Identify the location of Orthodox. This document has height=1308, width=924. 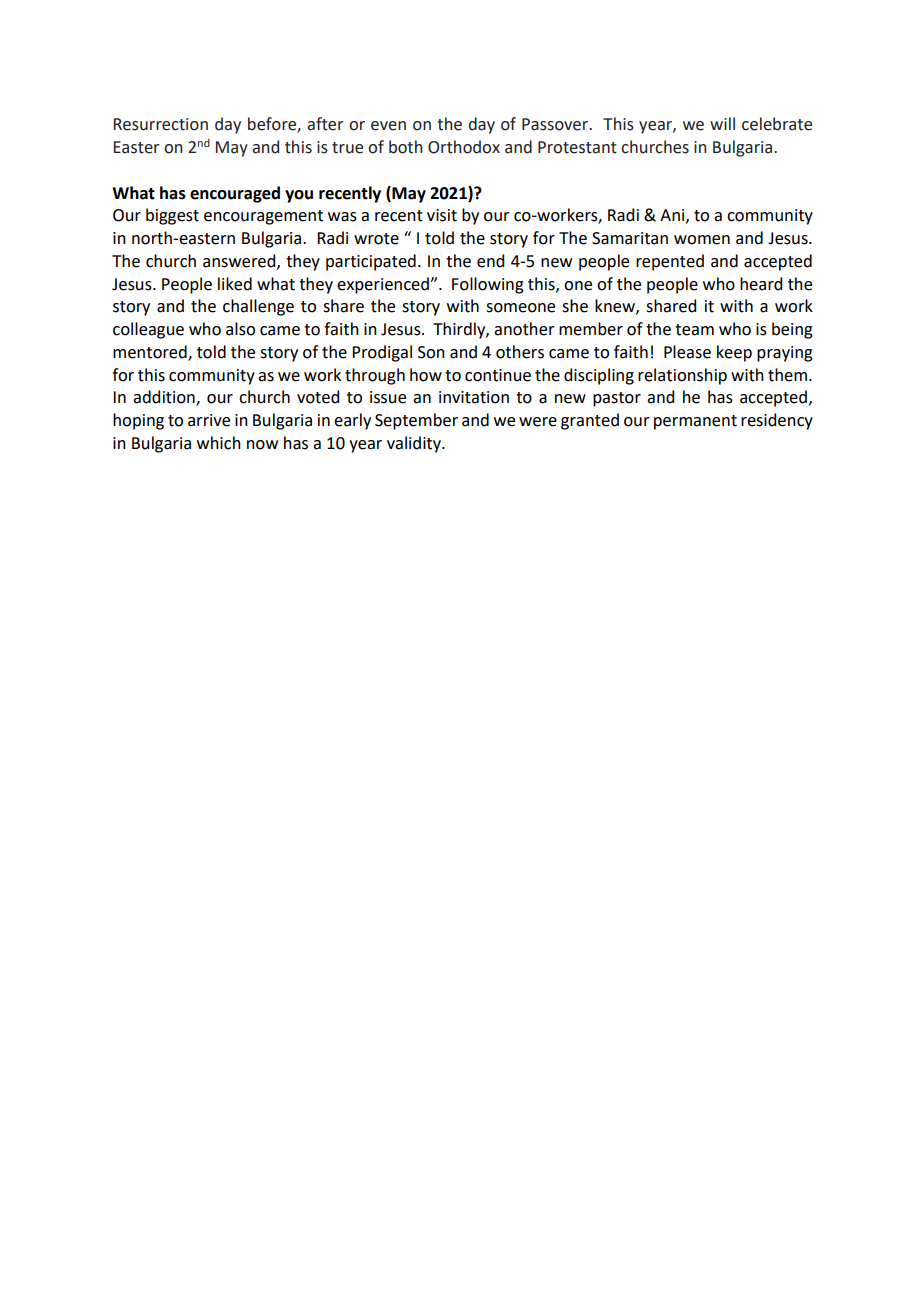
(464, 147).
